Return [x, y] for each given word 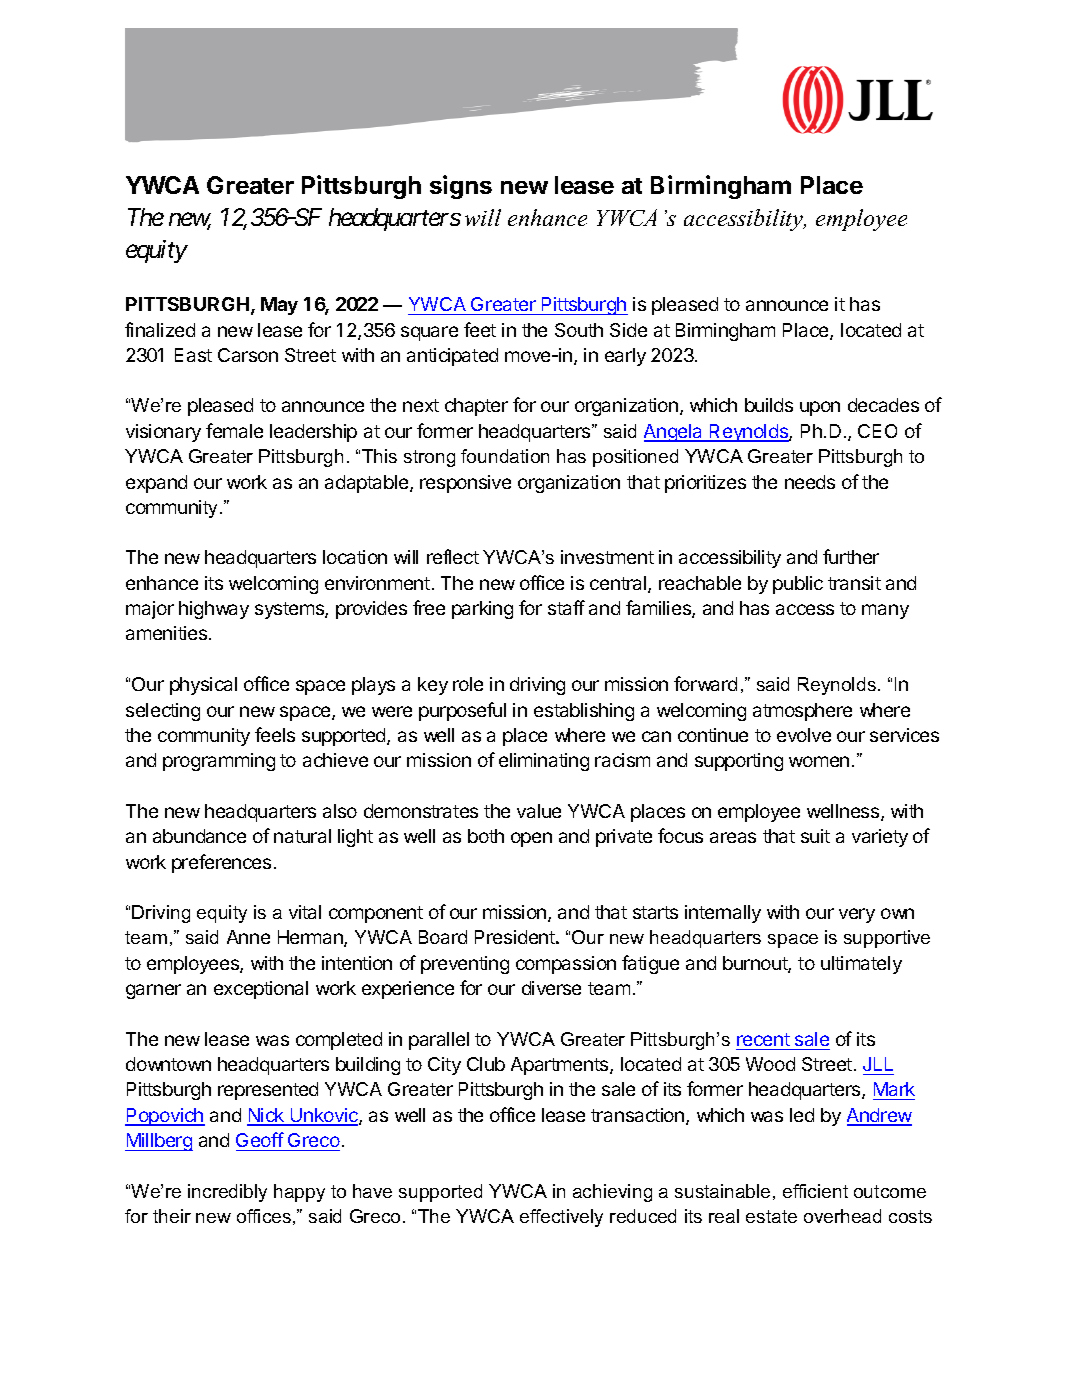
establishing [584, 712]
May [279, 306]
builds [769, 405]
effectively [561, 1218]
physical [203, 686]
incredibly [227, 1193]
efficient [815, 1191]
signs [461, 187]
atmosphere [802, 712]
